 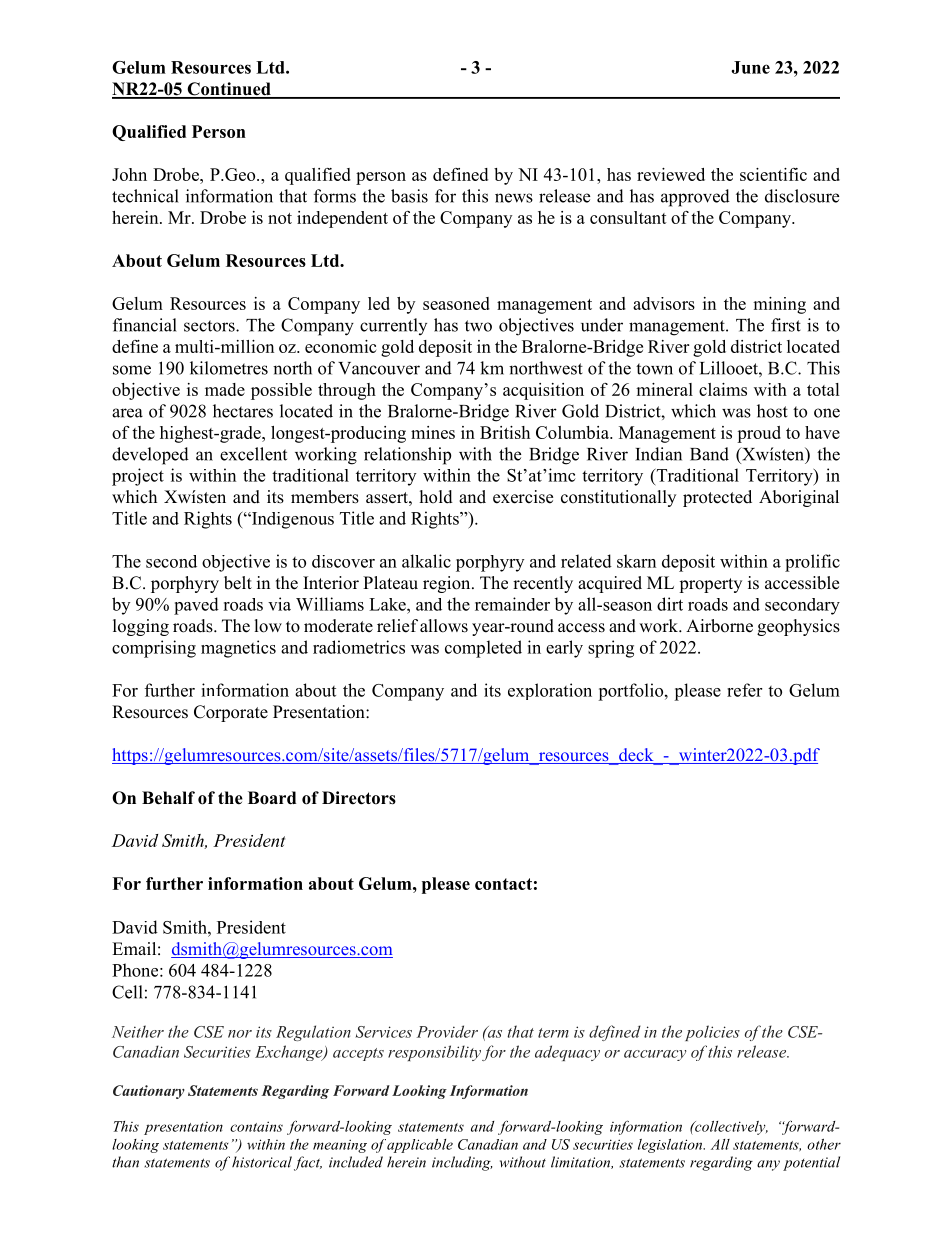 What do you see at coordinates (750, 67) in the screenshot?
I see `June` at bounding box center [750, 67].
